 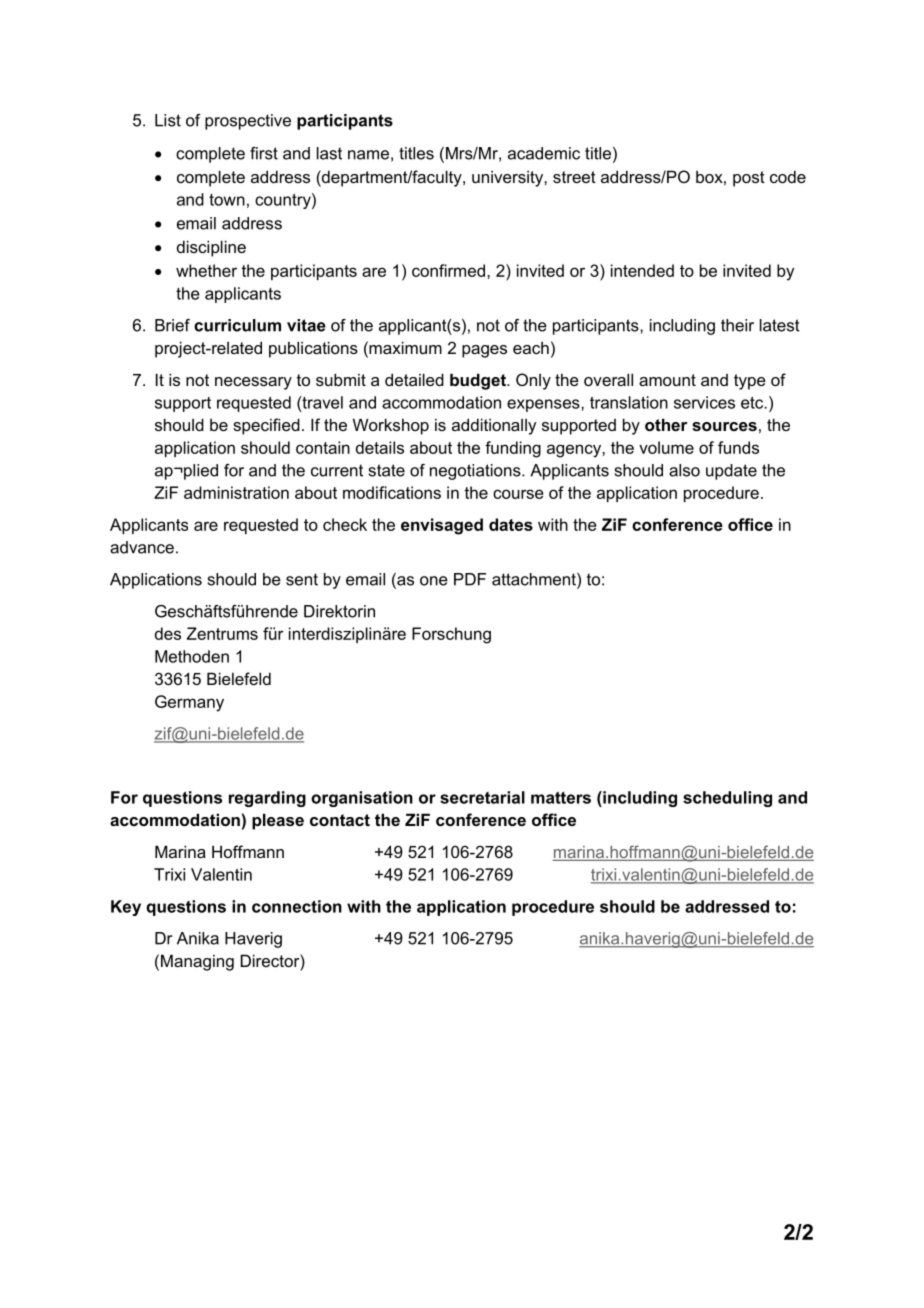 What do you see at coordinates (297, 906) in the document?
I see `connection` at bounding box center [297, 906].
